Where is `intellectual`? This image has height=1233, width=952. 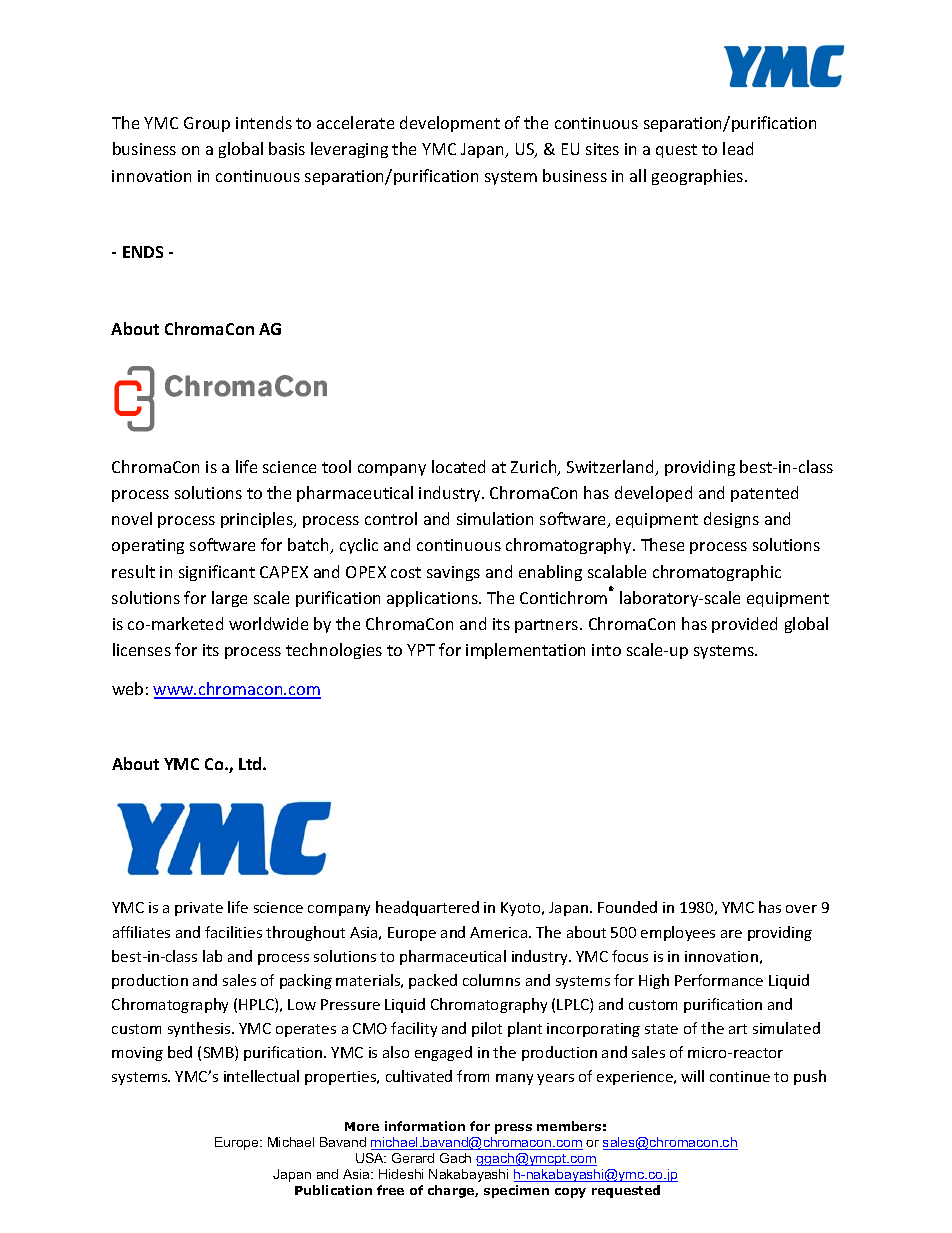 intellectual is located at coordinates (261, 1076).
